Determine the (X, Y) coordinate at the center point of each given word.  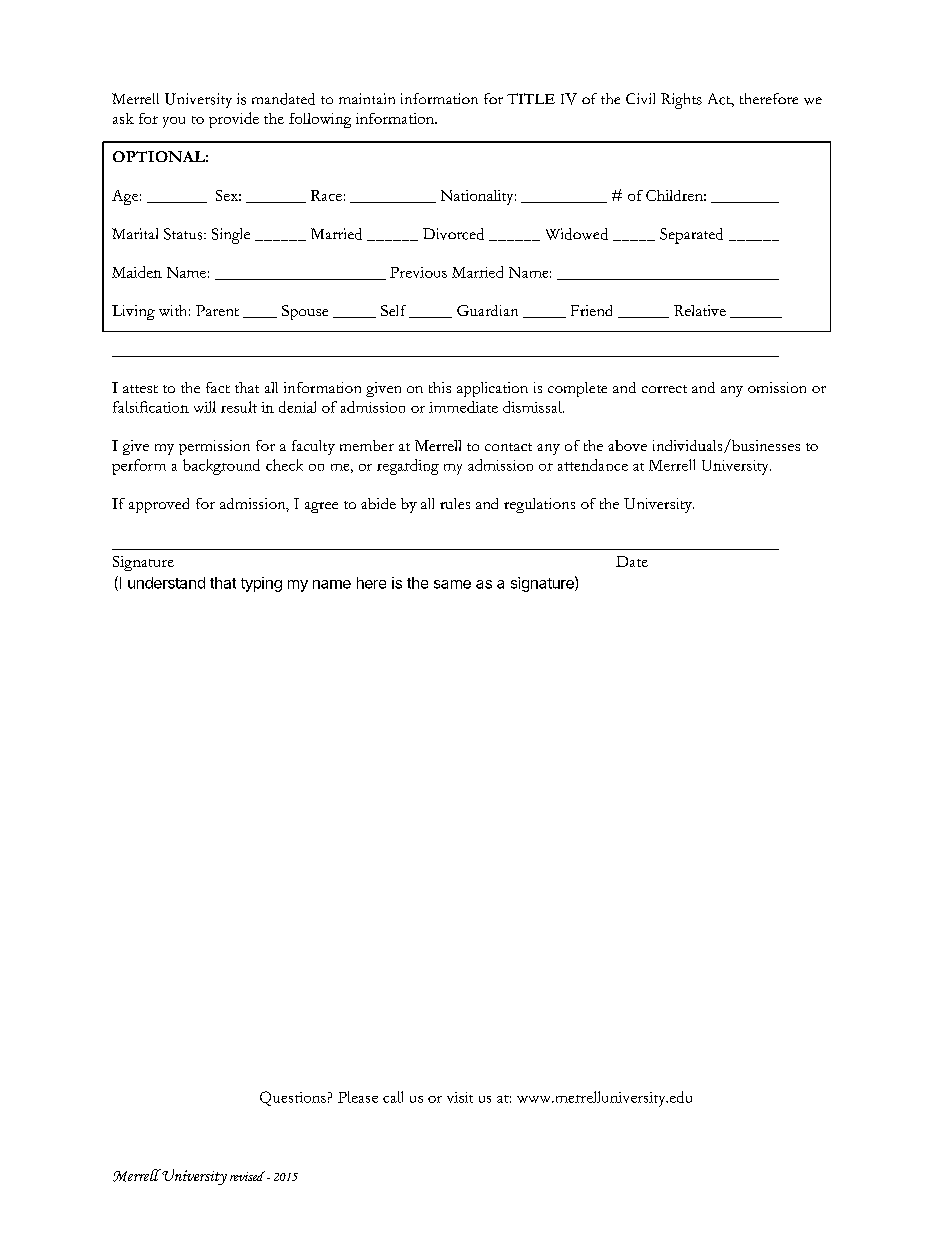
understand (166, 583)
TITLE (531, 98)
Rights (681, 101)
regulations (539, 505)
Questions (293, 1098)
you (174, 122)
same (452, 584)
